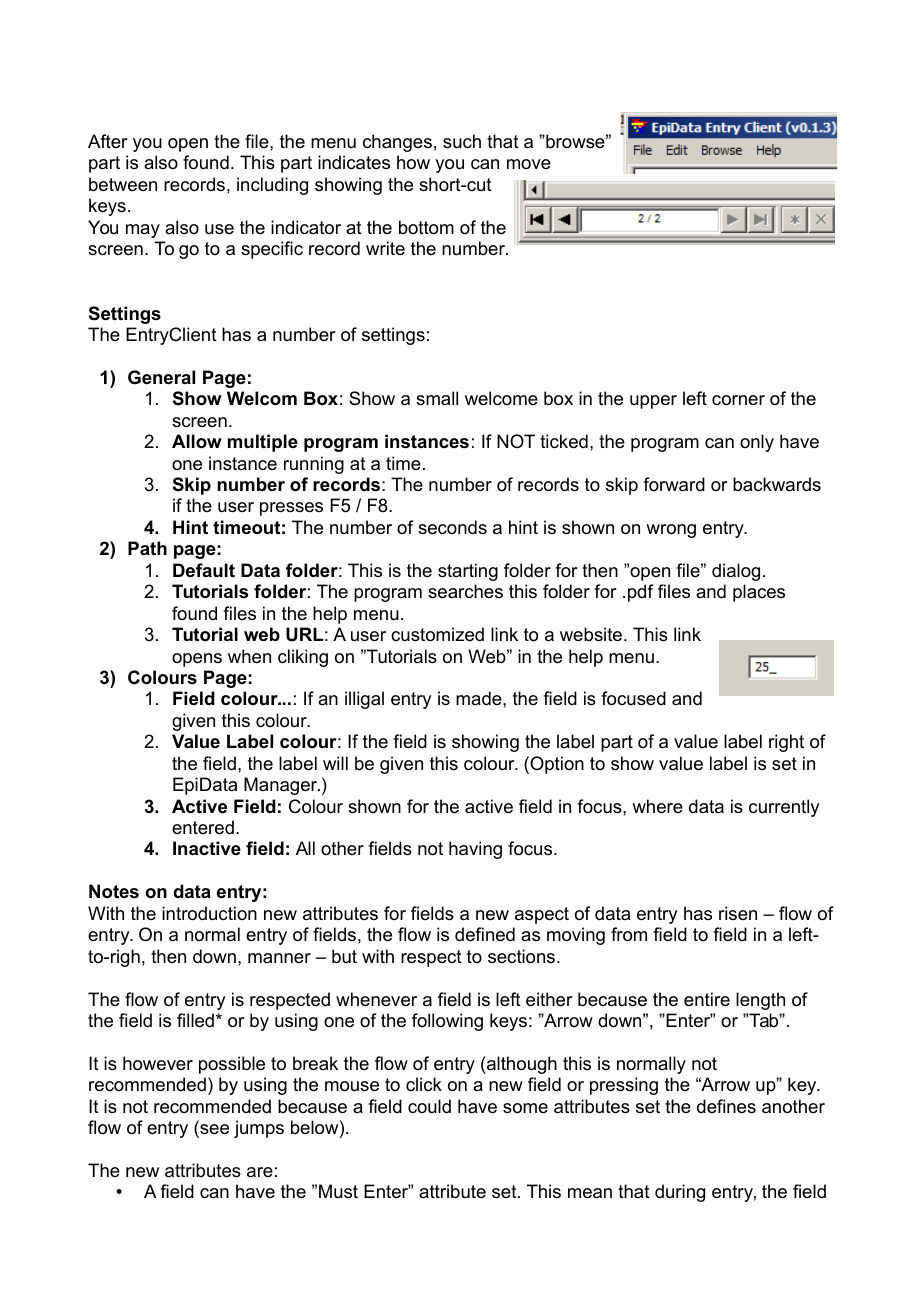  I want to click on move, so click(529, 164).
